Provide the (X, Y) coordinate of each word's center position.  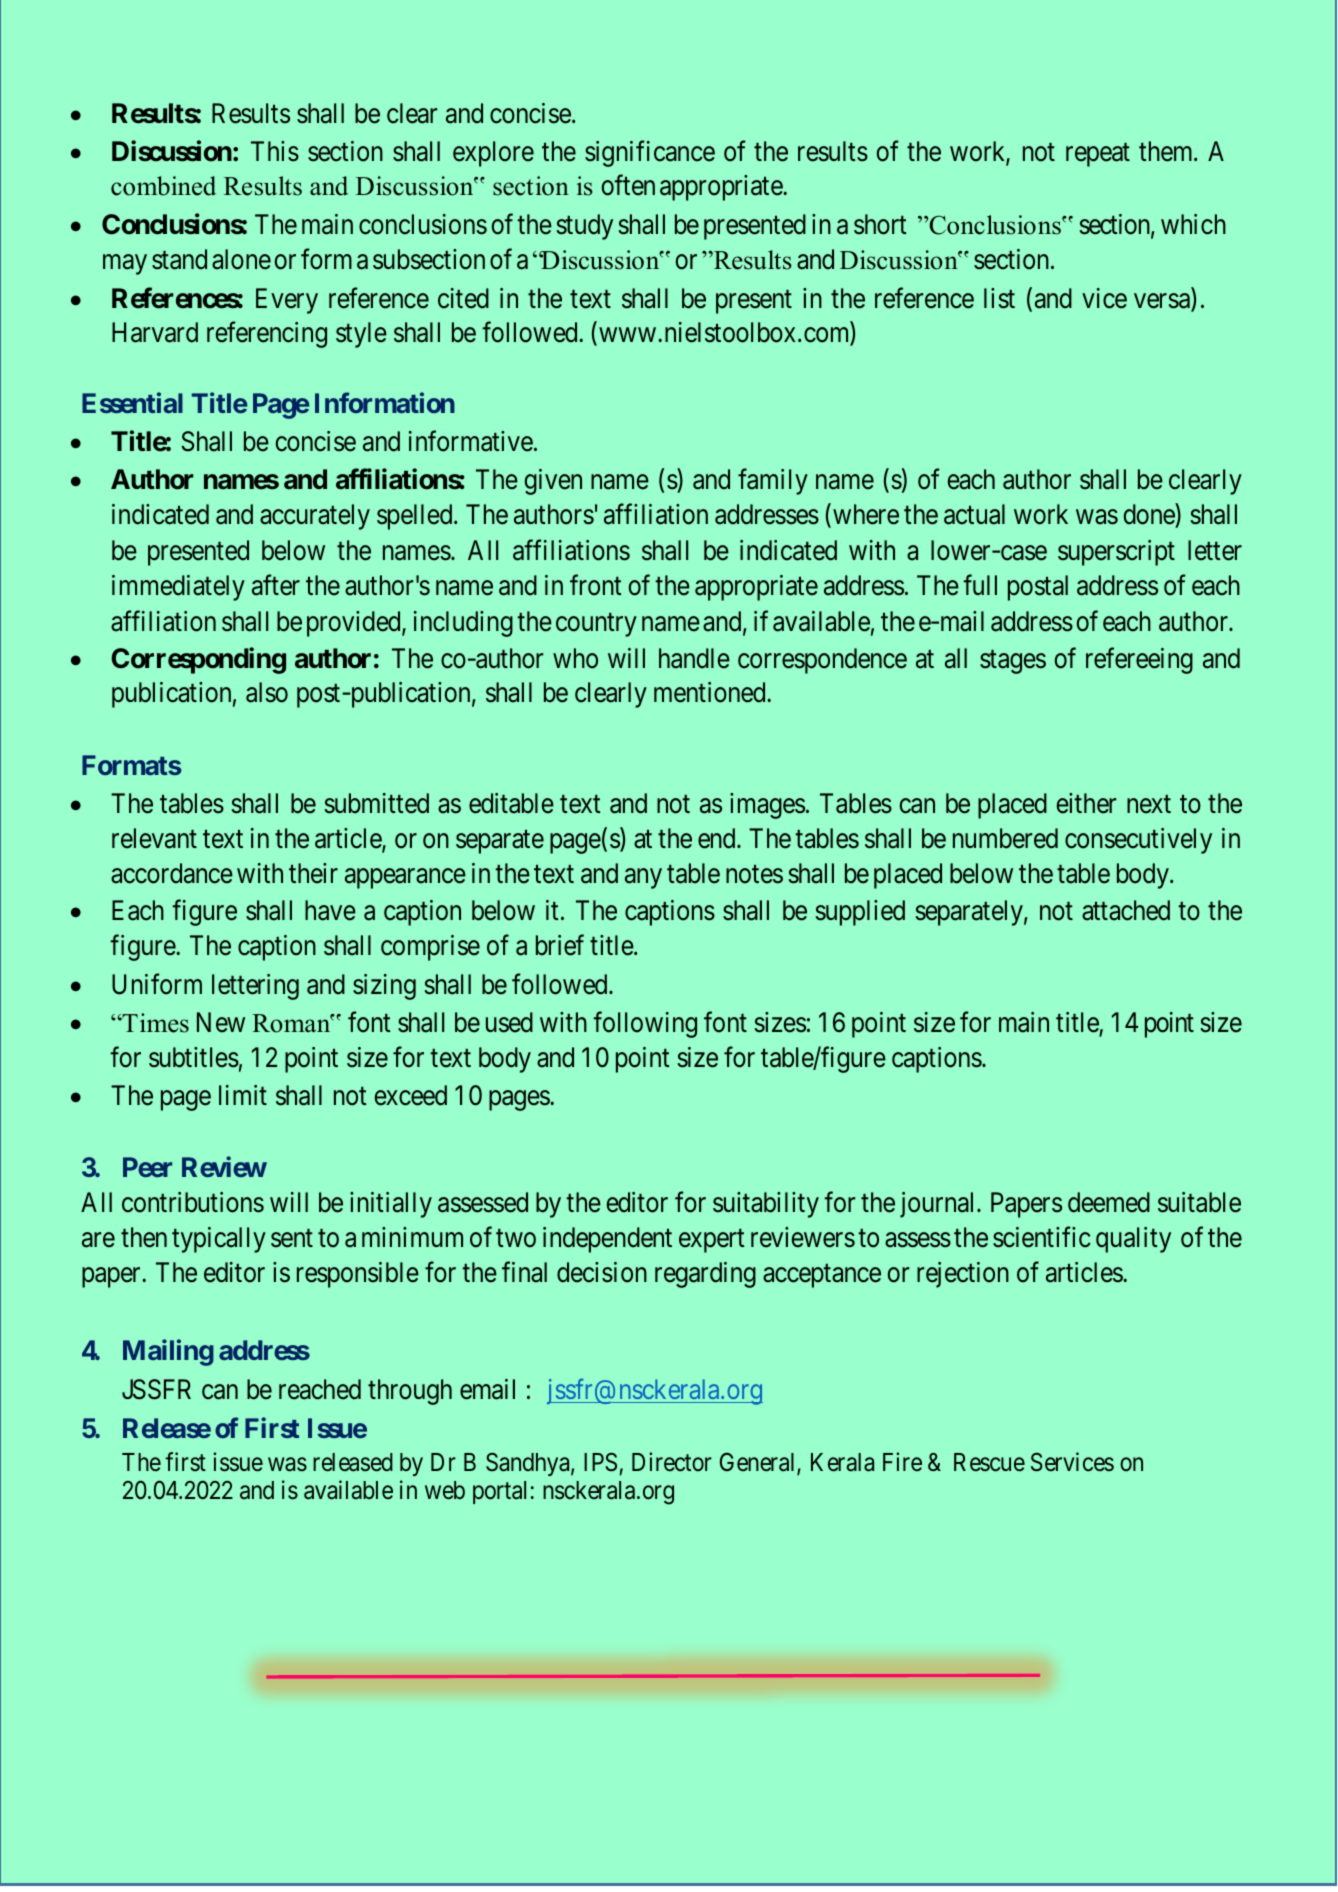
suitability (766, 1205)
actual (974, 514)
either (1086, 803)
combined (163, 186)
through (410, 1392)
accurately (315, 517)
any (643, 878)
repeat (1098, 155)
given (553, 482)
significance (650, 153)
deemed (1109, 1202)
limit (243, 1095)
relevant (154, 838)
